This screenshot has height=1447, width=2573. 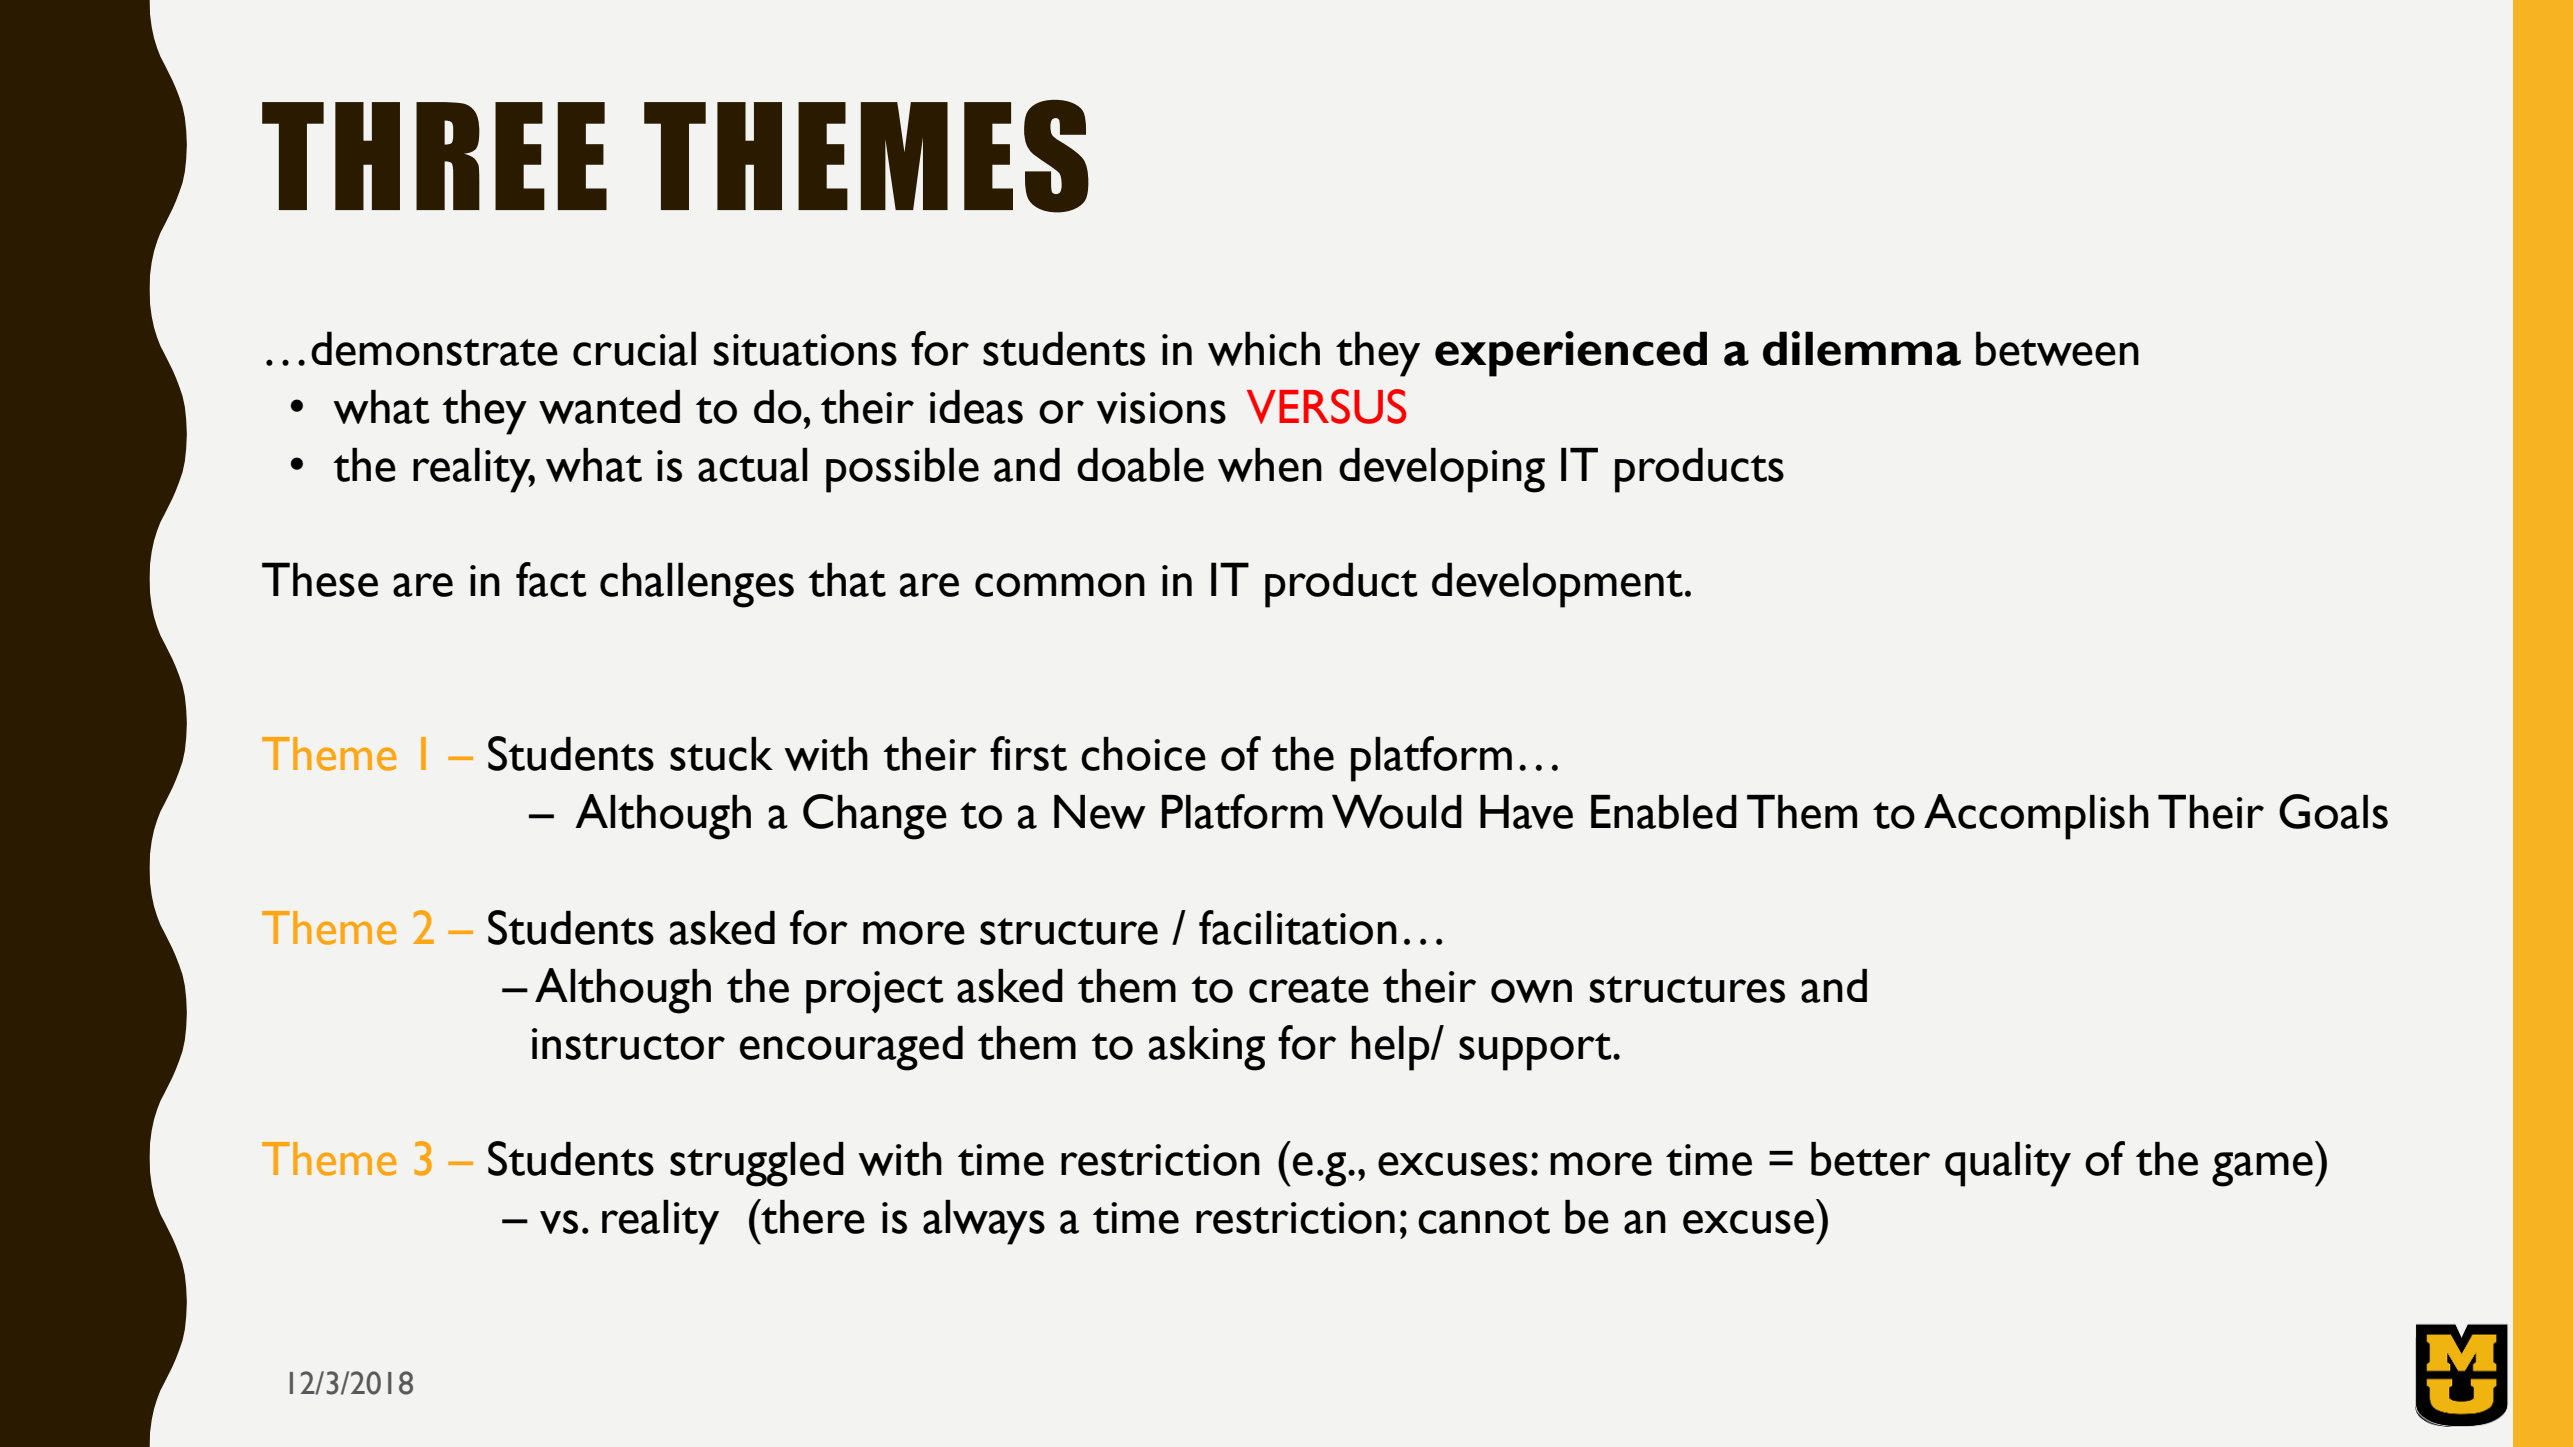 What do you see at coordinates (1298, 927) in the screenshot?
I see `facilitation` at bounding box center [1298, 927].
